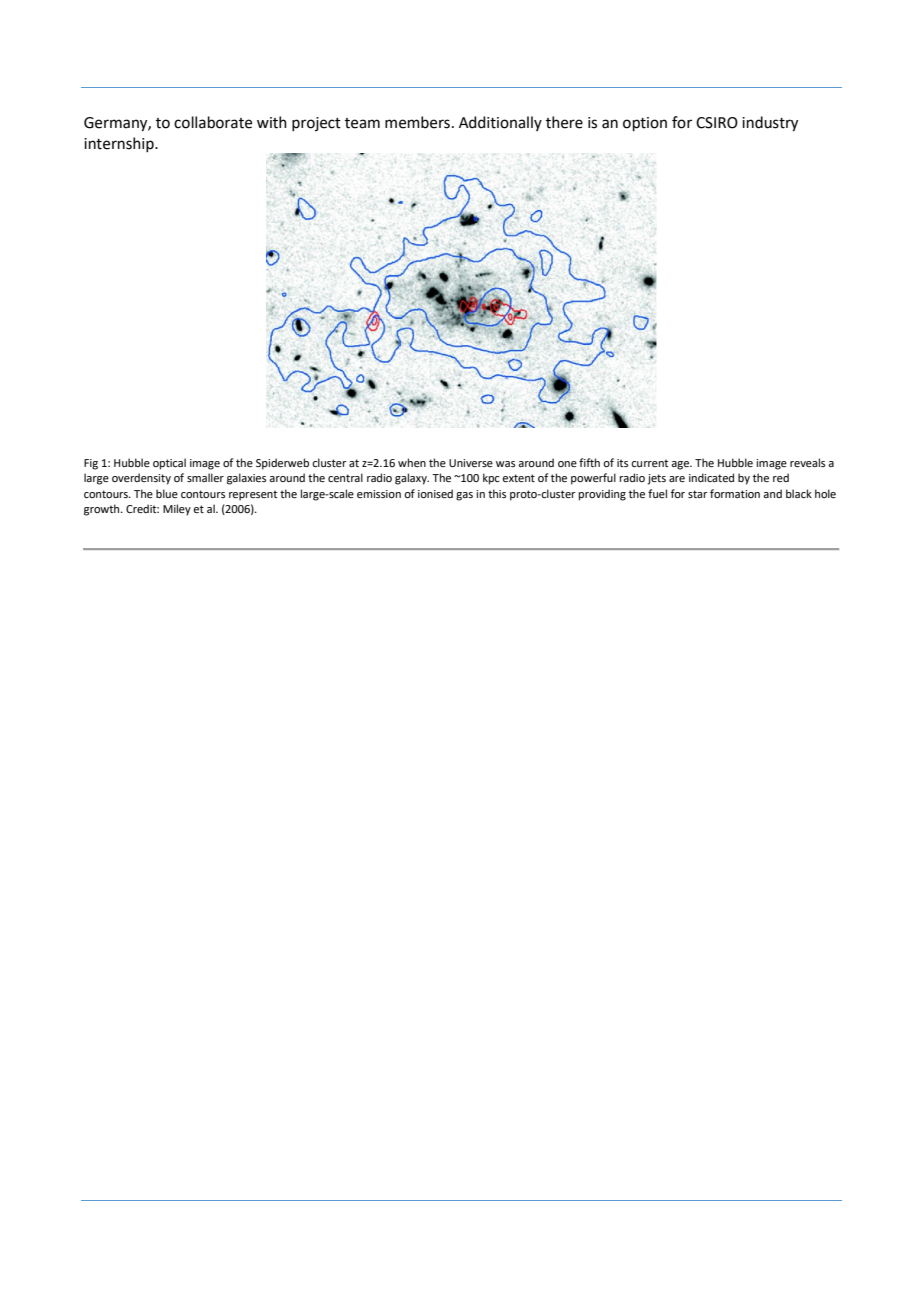  What do you see at coordinates (770, 124) in the screenshot?
I see `industry` at bounding box center [770, 124].
